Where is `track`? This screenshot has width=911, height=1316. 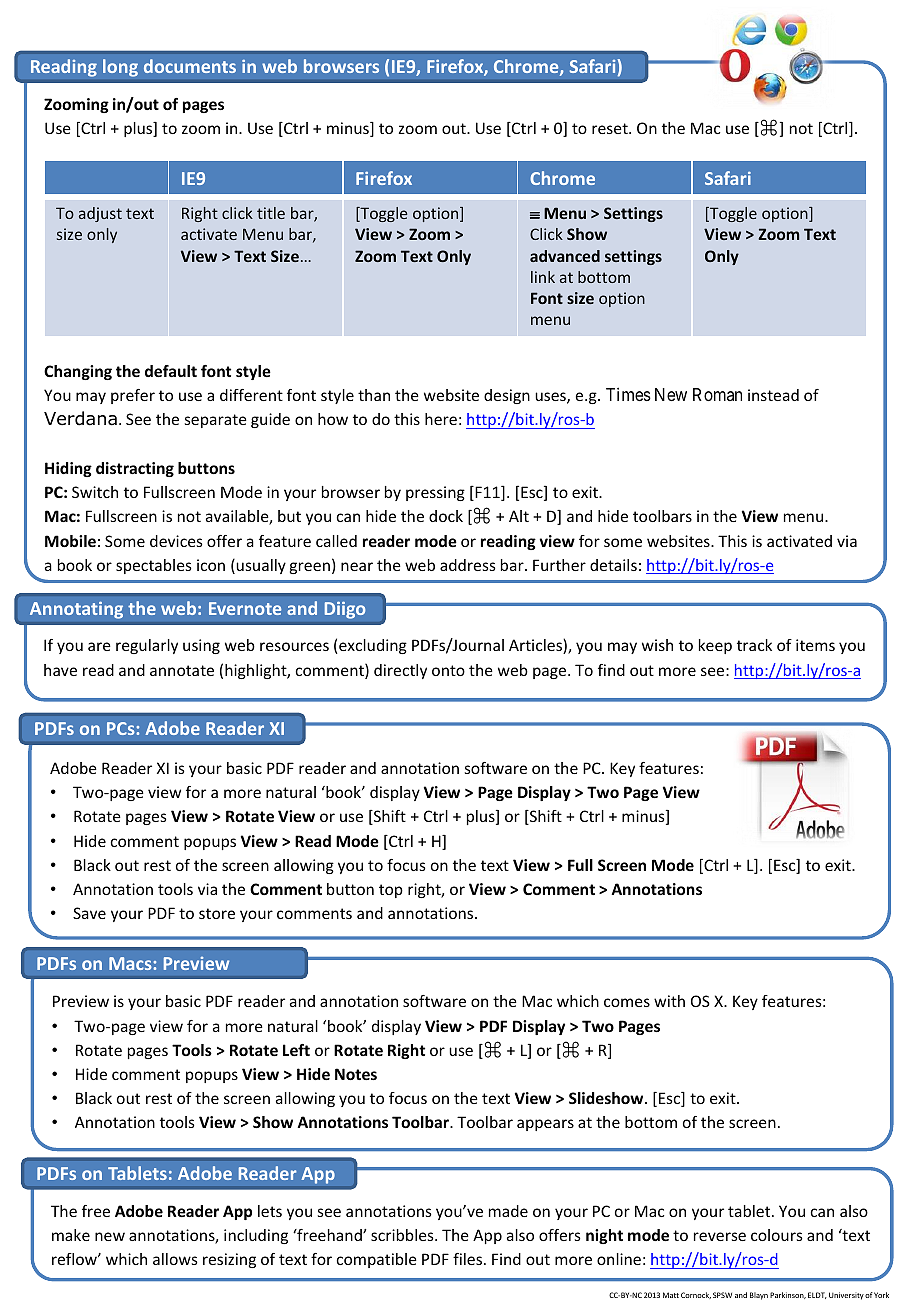
track is located at coordinates (754, 645).
